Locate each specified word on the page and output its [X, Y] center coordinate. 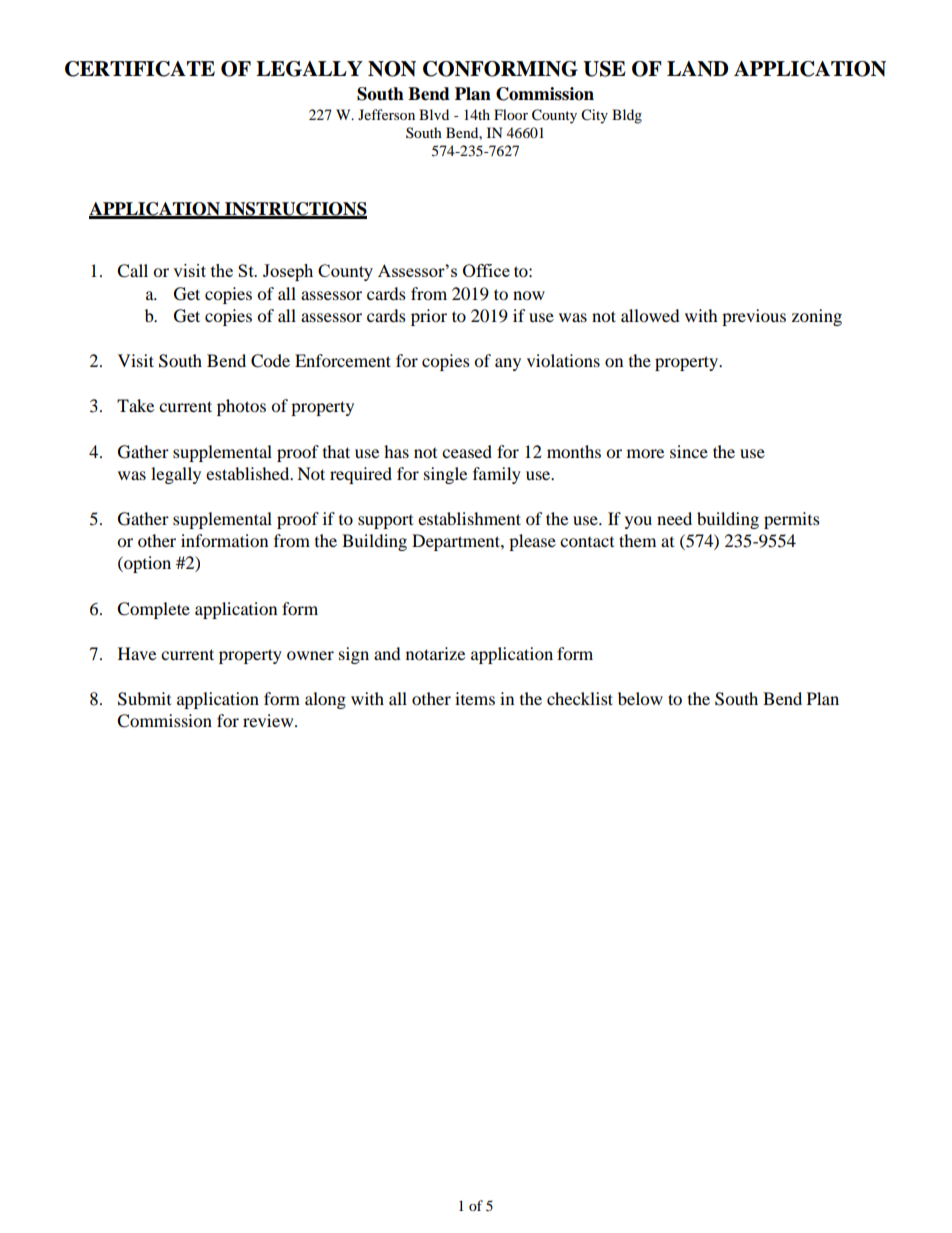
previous [754, 317]
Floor [511, 114]
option [146, 564]
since [689, 451]
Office [486, 270]
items [475, 698]
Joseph [288, 272]
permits [792, 520]
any [508, 364]
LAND [697, 69]
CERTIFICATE [140, 69]
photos [241, 407]
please [532, 542]
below [640, 698]
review [269, 720]
